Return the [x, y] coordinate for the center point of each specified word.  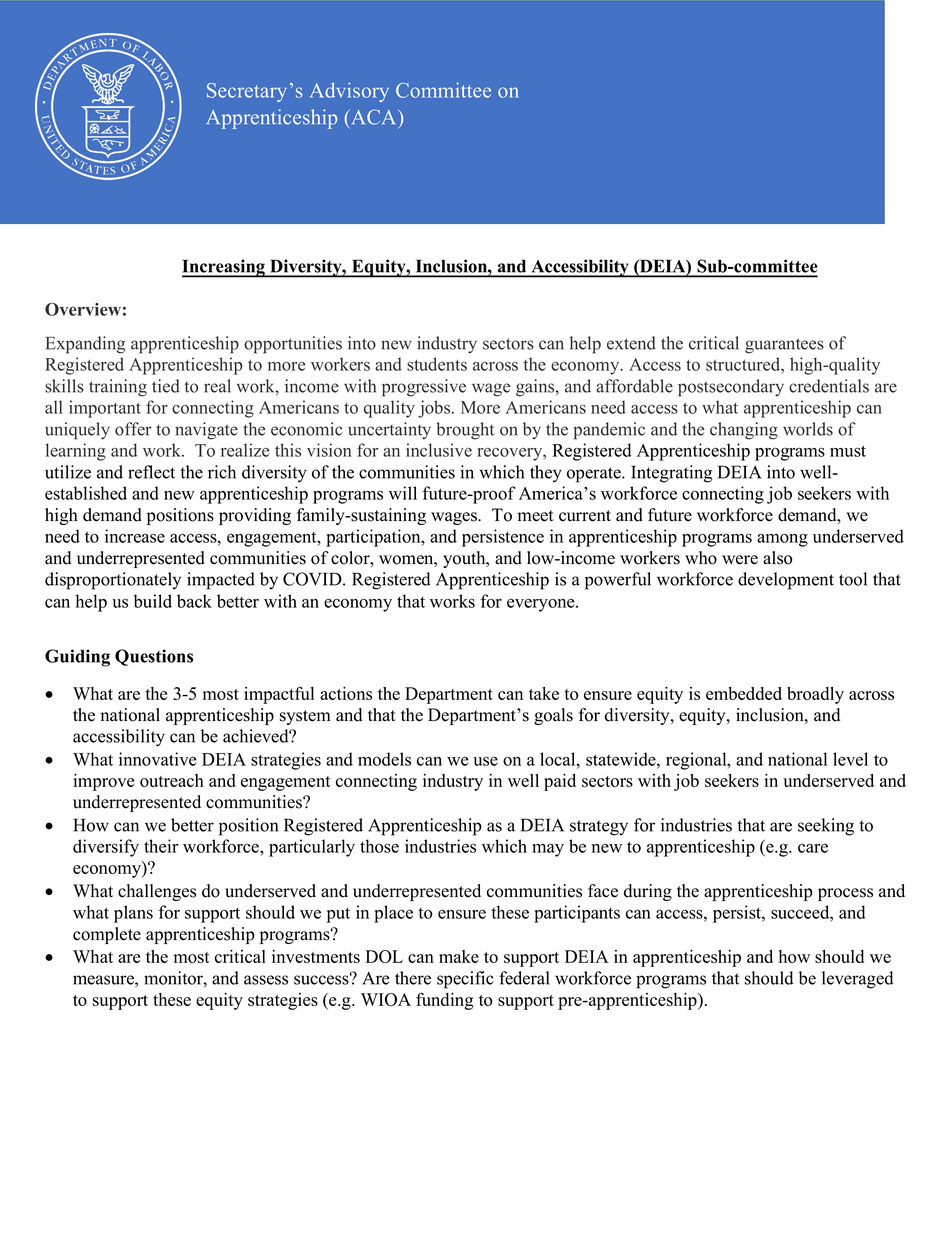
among [782, 540]
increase [135, 536]
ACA [374, 117]
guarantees [784, 346]
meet [535, 516]
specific [465, 980]
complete [107, 935]
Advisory [349, 92]
